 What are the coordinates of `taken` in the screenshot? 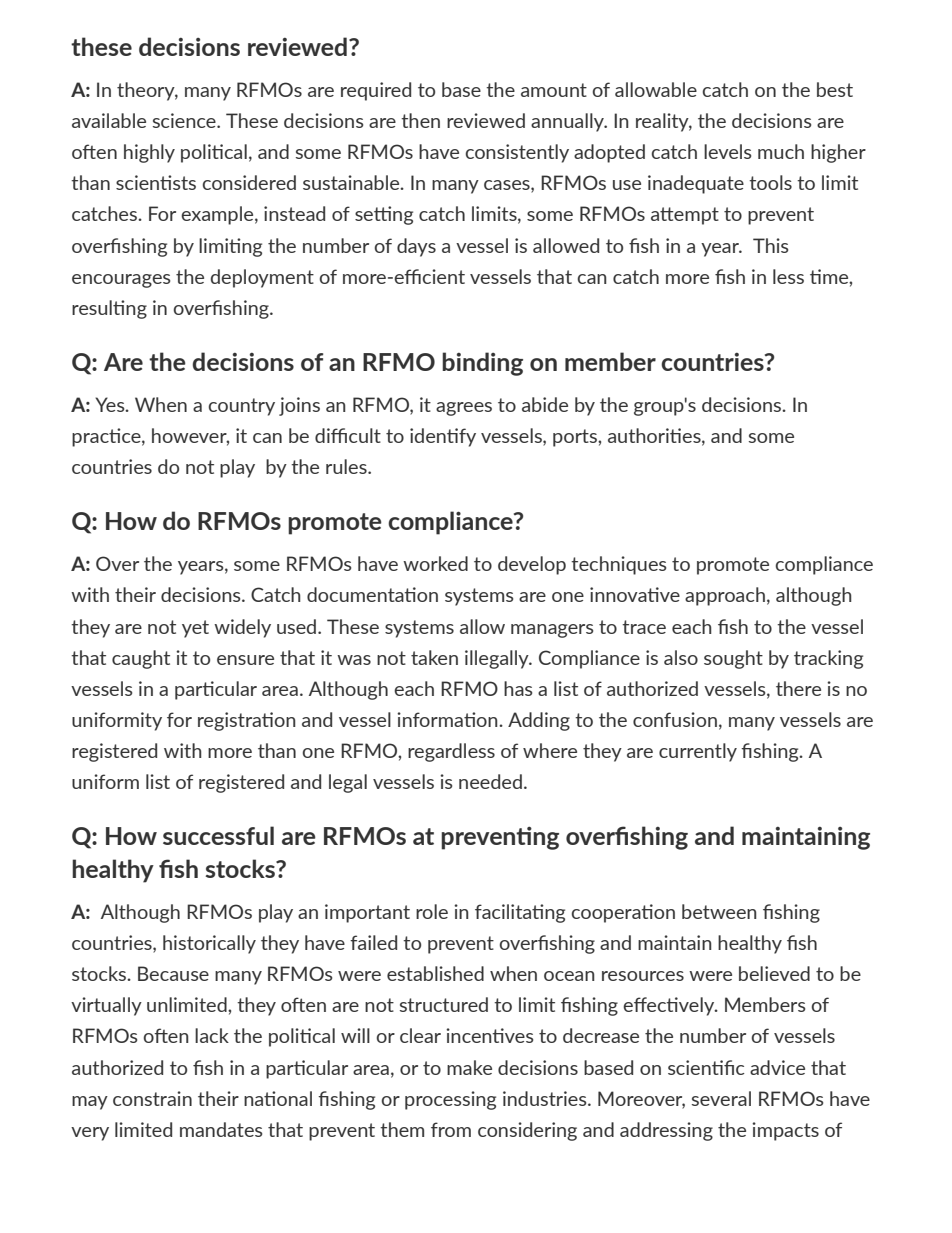 It's located at (434, 657).
